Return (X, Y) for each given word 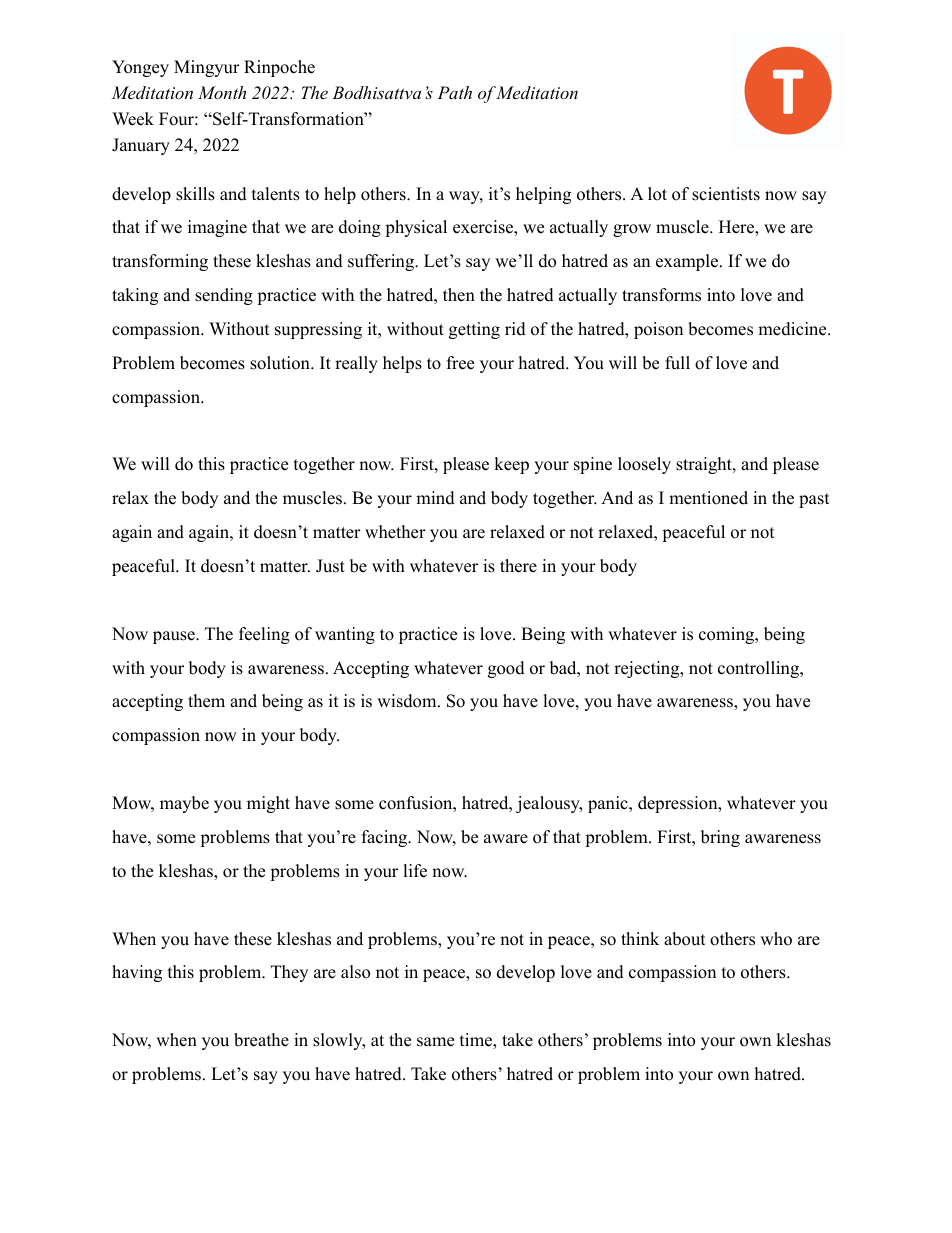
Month (222, 92)
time (477, 1041)
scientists (726, 194)
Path (454, 92)
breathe (261, 1040)
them (206, 701)
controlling (759, 669)
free (460, 363)
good (506, 669)
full (677, 363)
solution (281, 363)
